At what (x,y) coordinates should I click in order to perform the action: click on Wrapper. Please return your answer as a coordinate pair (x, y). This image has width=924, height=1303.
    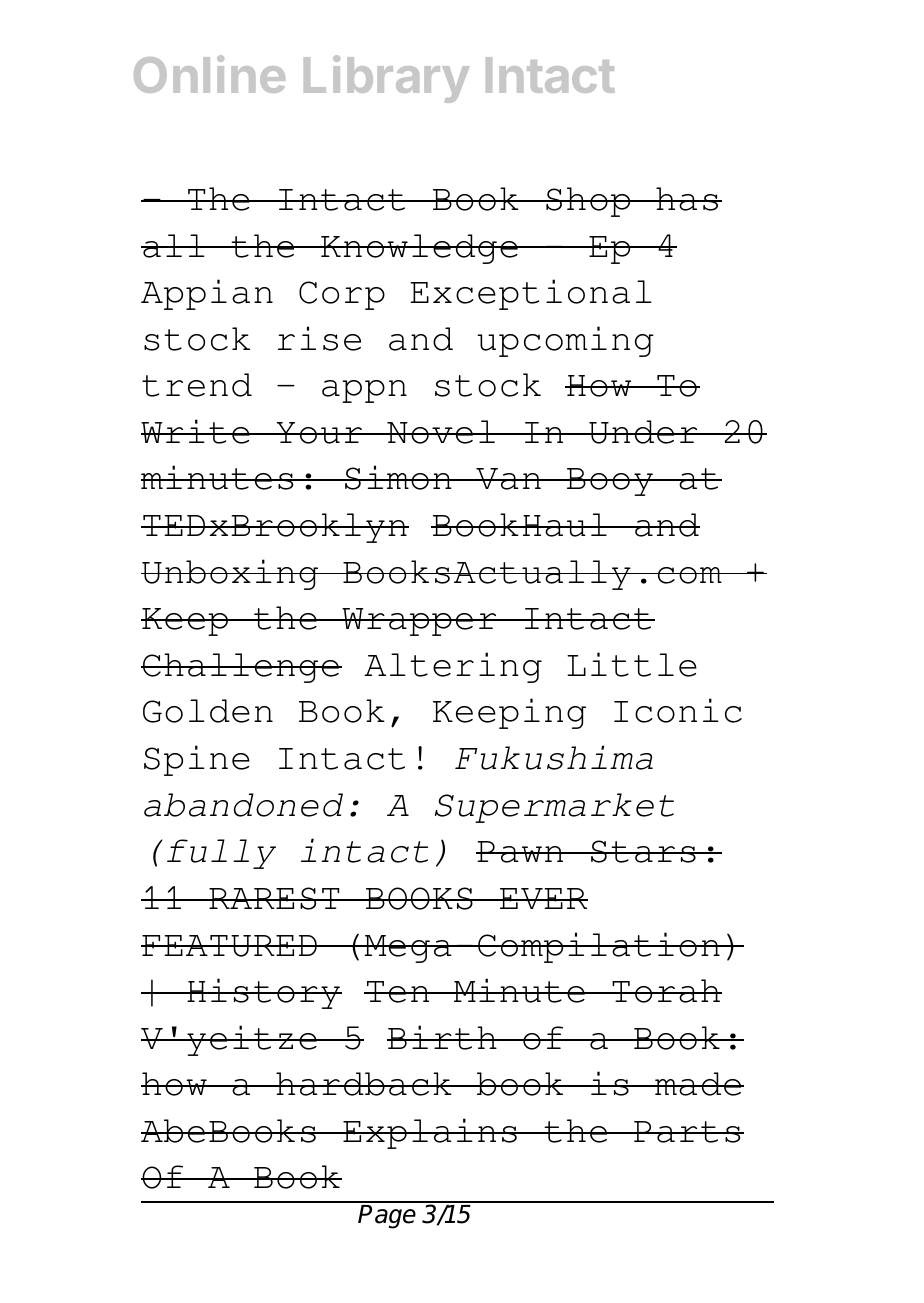
    Looking at the image, I should click on (419, 622).
